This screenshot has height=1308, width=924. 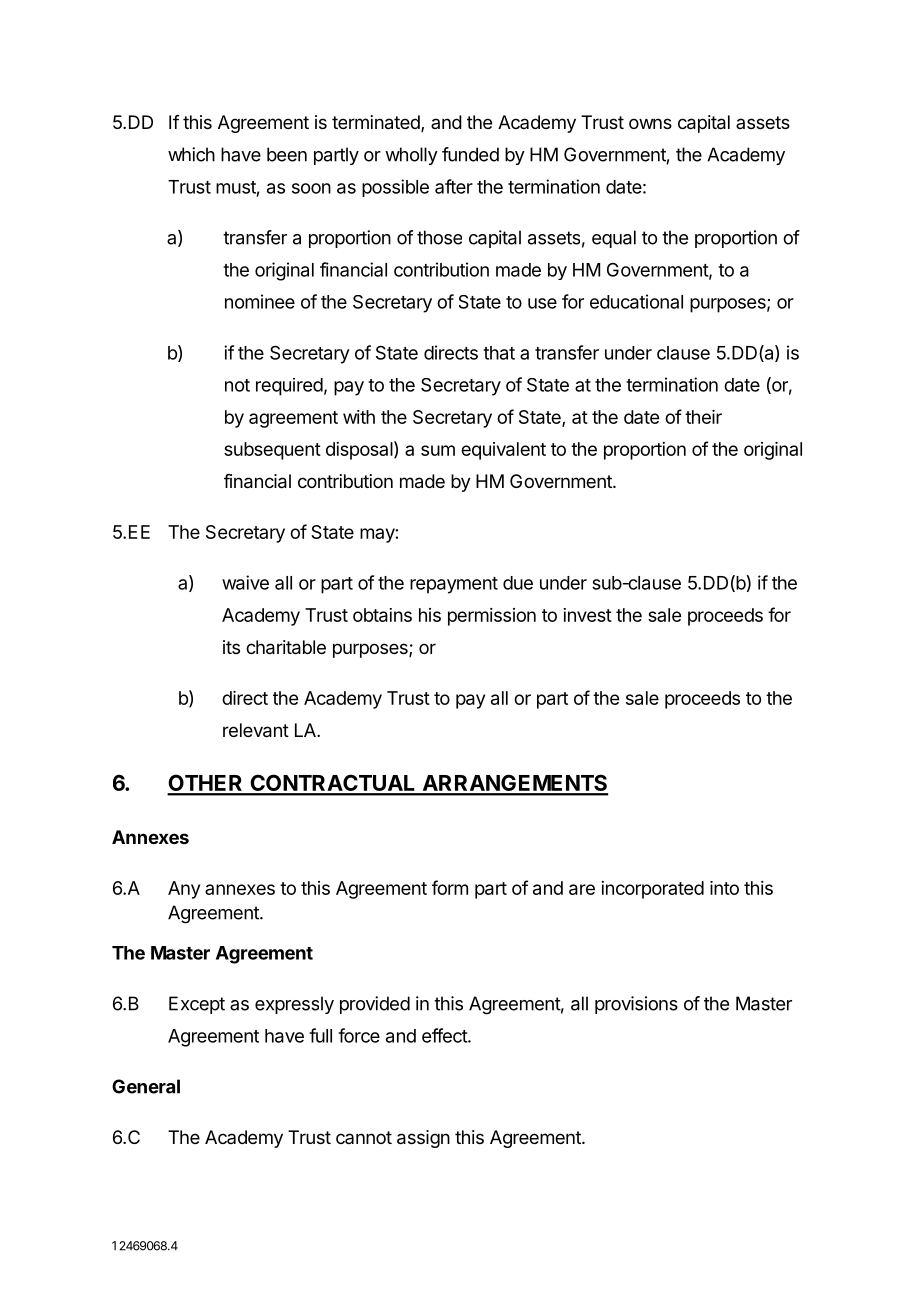 I want to click on wholly, so click(x=411, y=156).
